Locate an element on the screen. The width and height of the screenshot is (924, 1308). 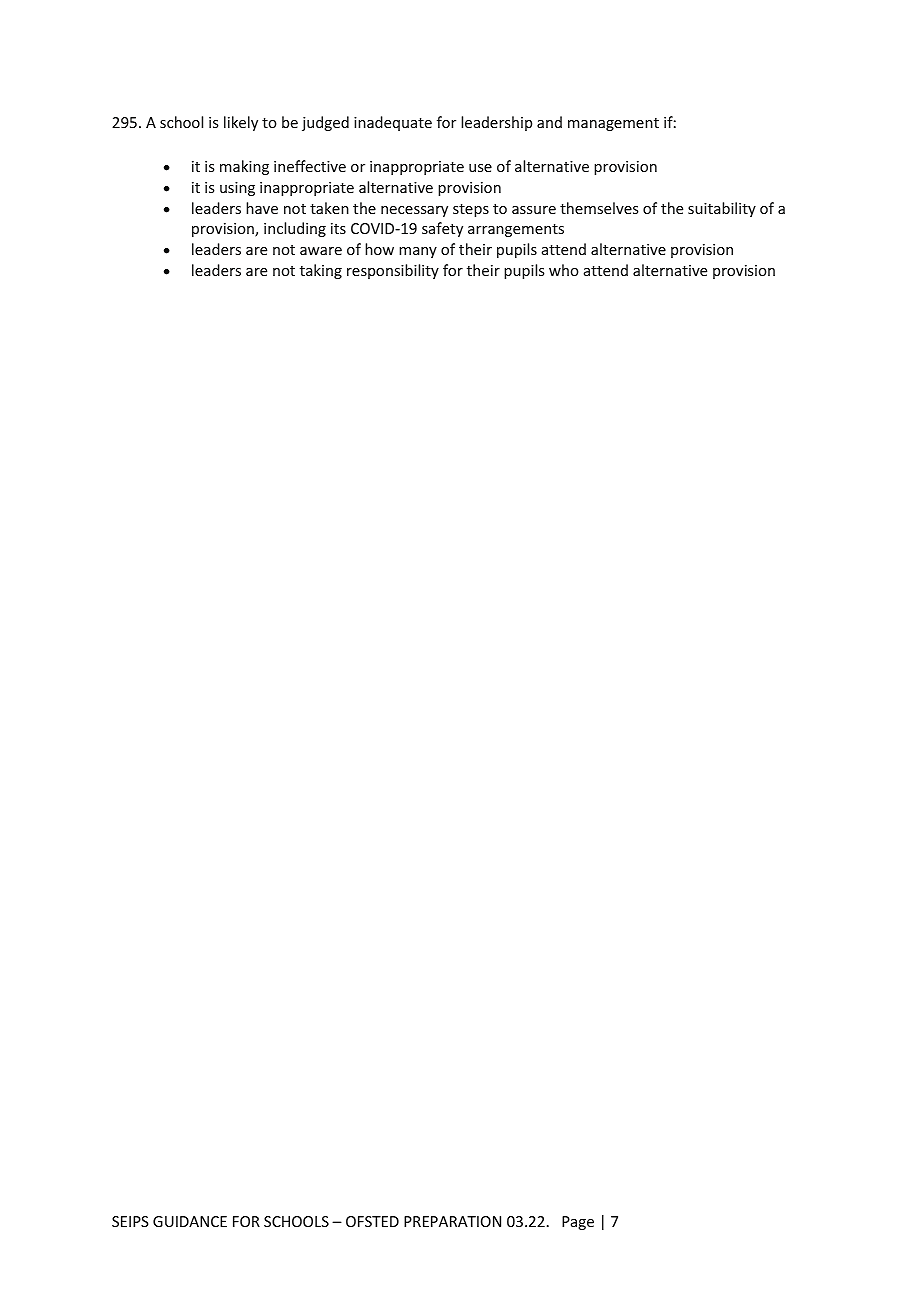
who is located at coordinates (564, 270).
